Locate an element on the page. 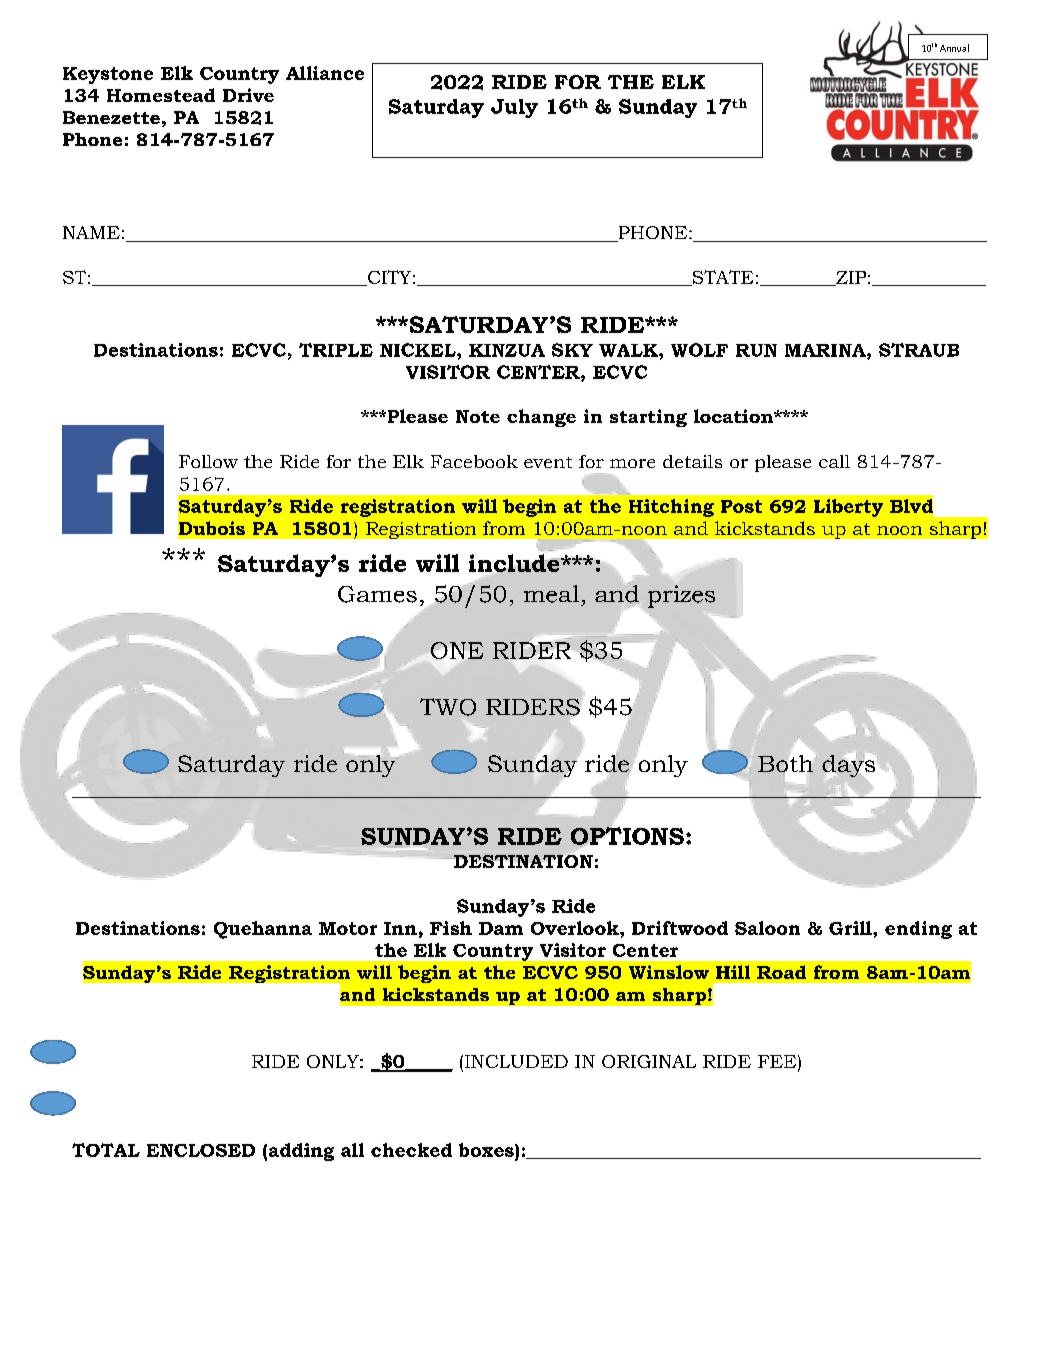  Follow is located at coordinates (208, 461).
